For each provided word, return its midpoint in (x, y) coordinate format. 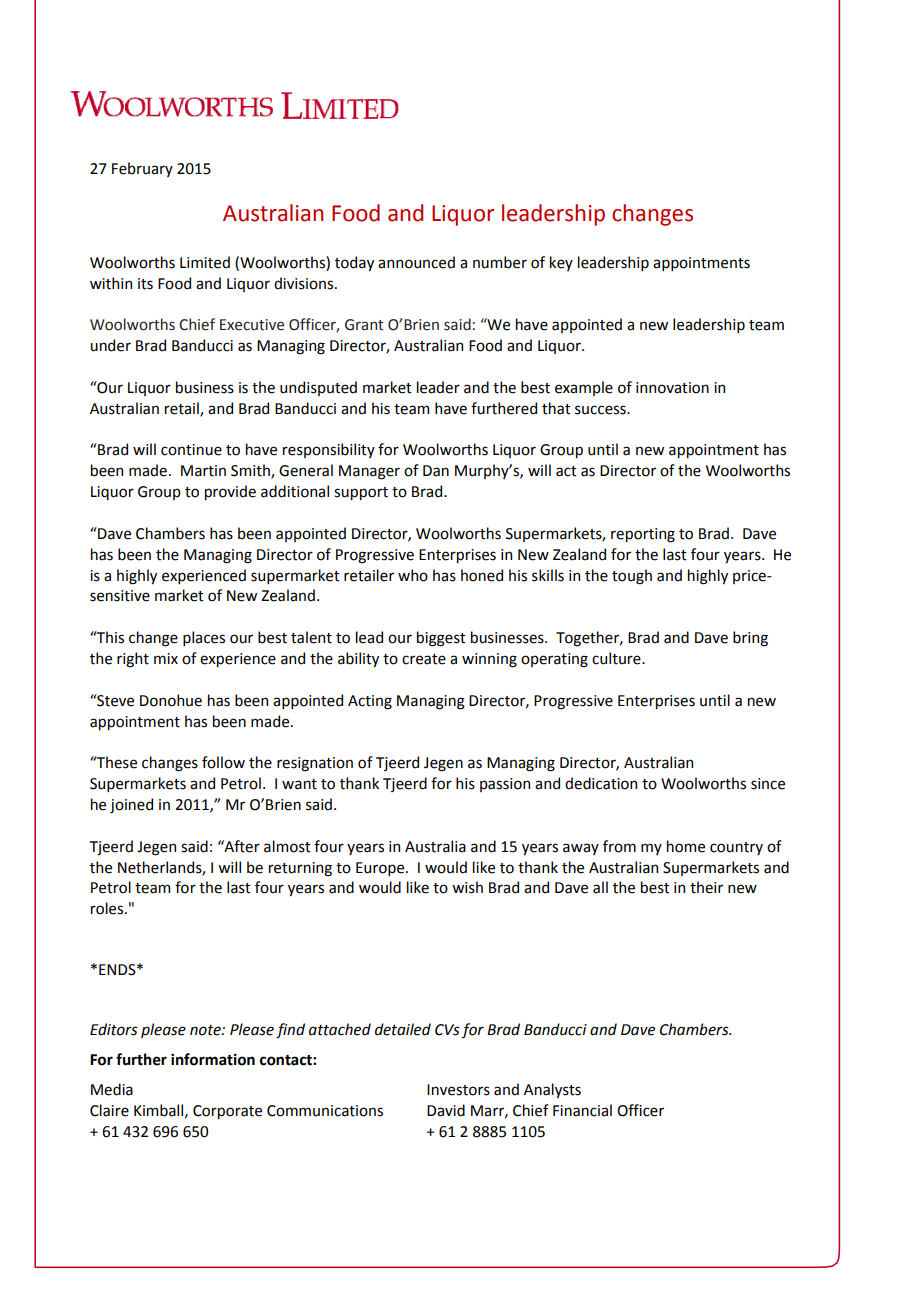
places (204, 638)
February (142, 169)
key (561, 263)
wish (467, 887)
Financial (582, 1110)
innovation (672, 388)
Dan (436, 471)
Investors (458, 1090)
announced (416, 262)
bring (750, 639)
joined (131, 805)
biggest (441, 639)
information (213, 1059)
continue (191, 450)
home (686, 846)
